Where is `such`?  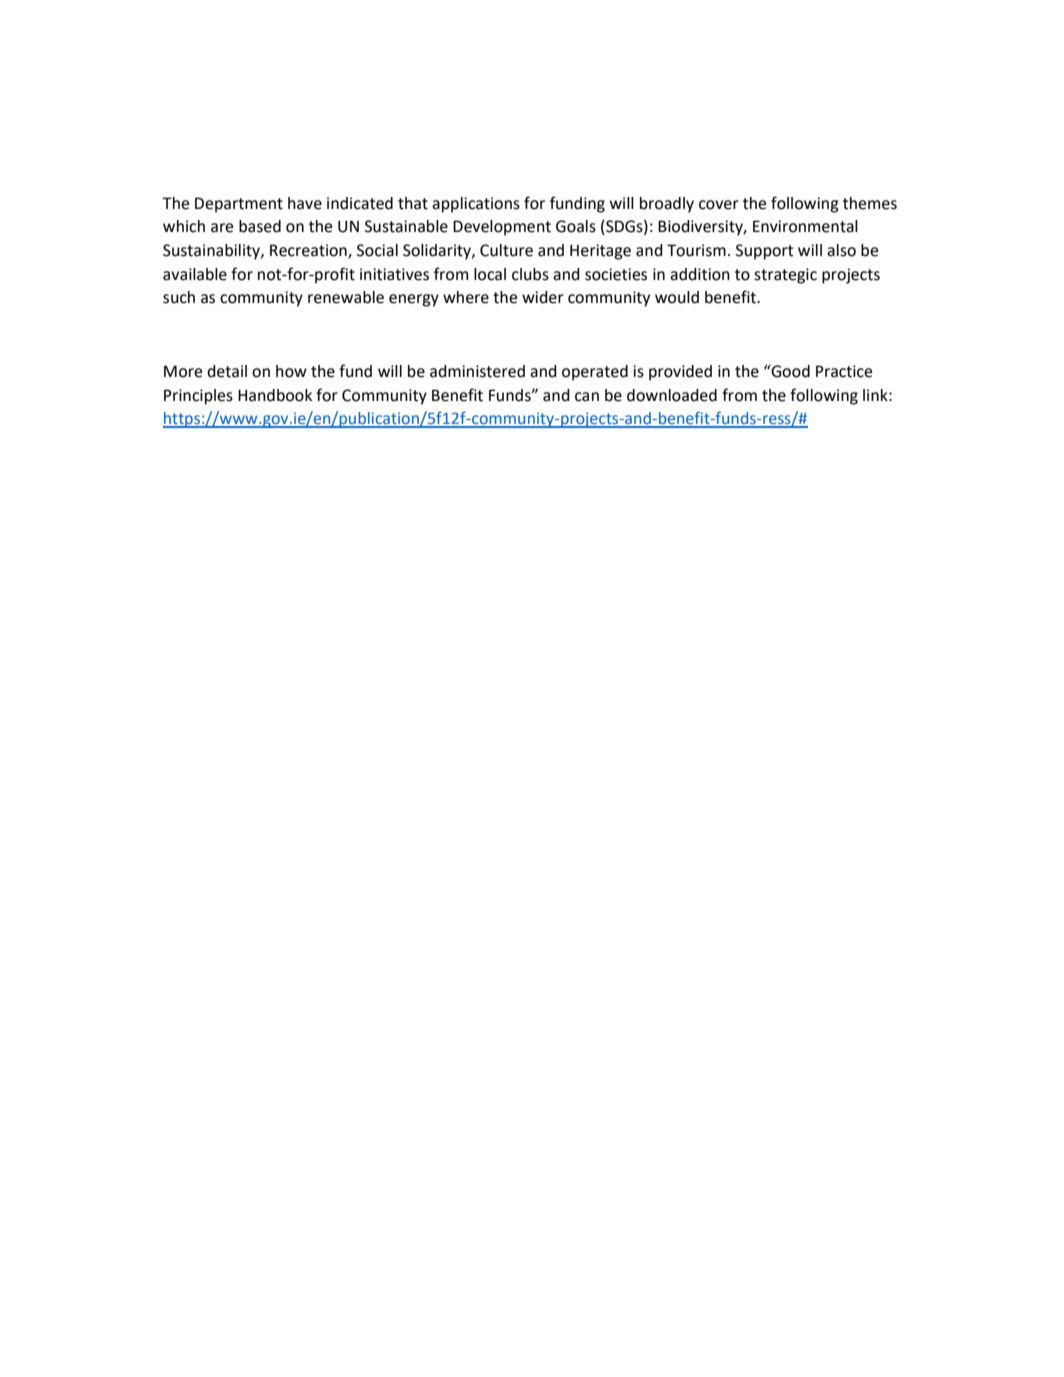 such is located at coordinates (179, 297).
